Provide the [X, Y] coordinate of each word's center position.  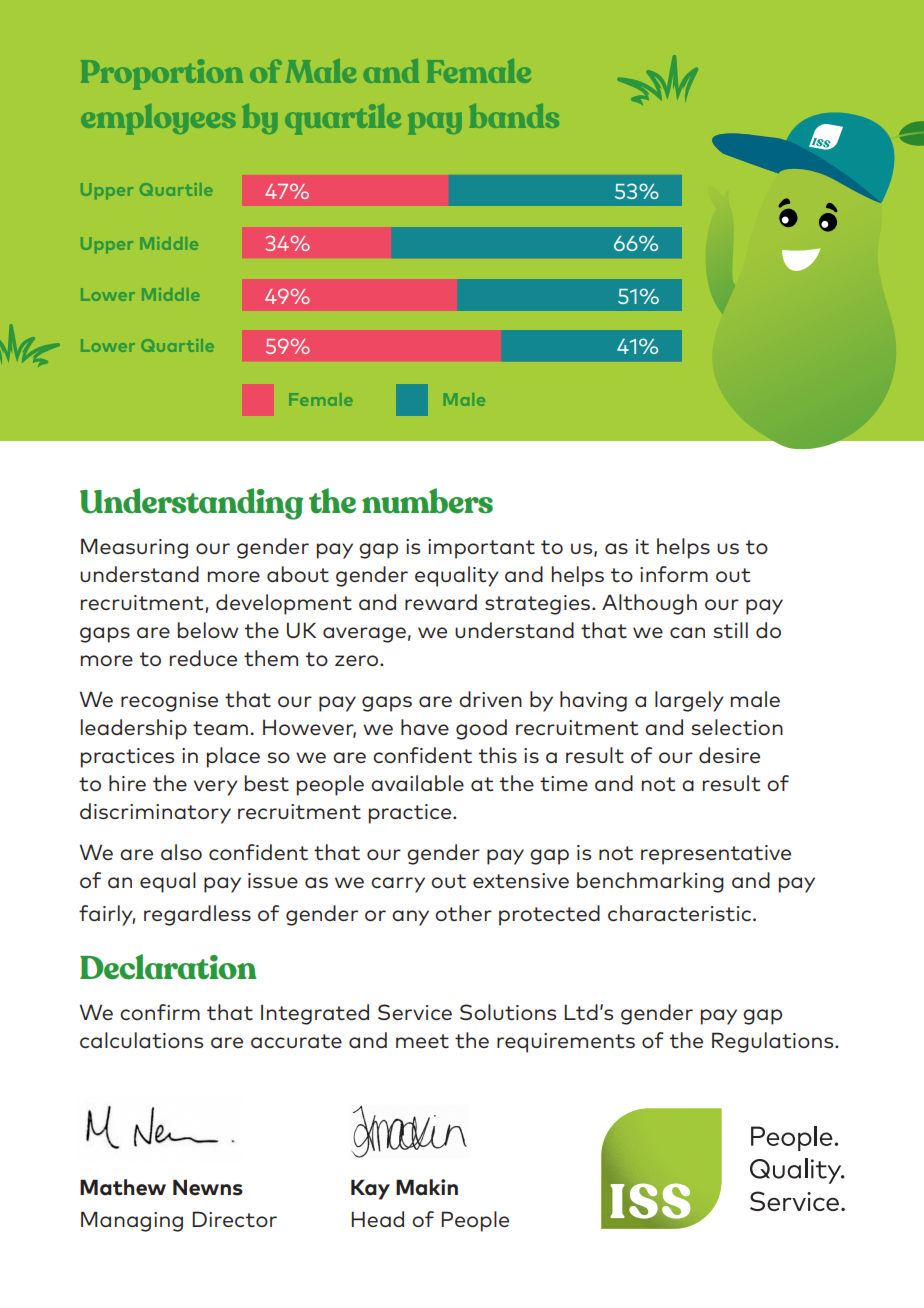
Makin [427, 1187]
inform [674, 574]
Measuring [134, 548]
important [481, 549]
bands [514, 116]
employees [158, 119]
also [181, 852]
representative [716, 855]
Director [234, 1219]
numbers [427, 501]
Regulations [774, 1042]
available [417, 783]
